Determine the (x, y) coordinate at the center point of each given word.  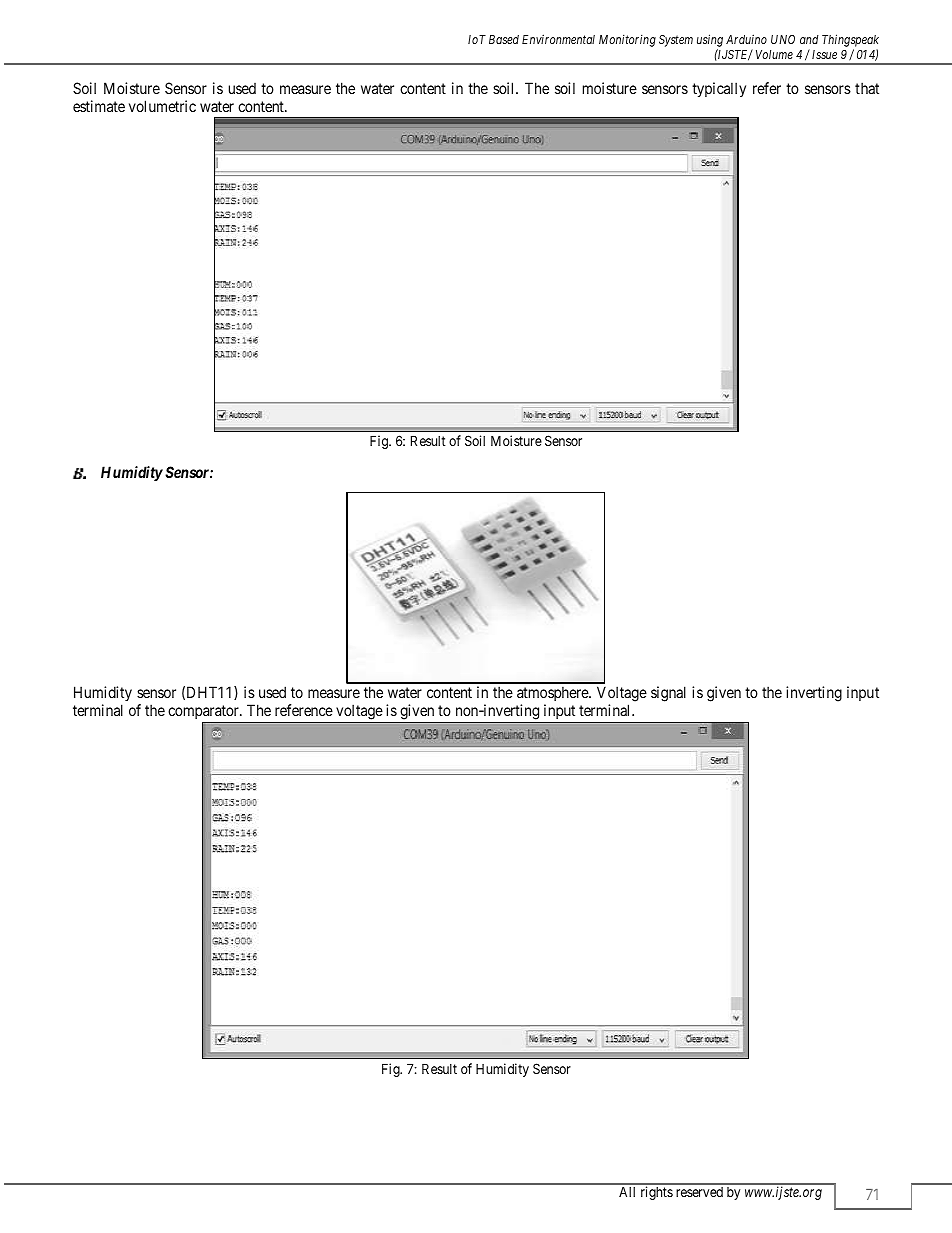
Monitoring (627, 40)
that (867, 88)
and (809, 39)
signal (668, 694)
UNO (783, 39)
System (676, 41)
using (710, 42)
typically (719, 89)
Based (504, 39)
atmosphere (553, 695)
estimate (99, 106)
